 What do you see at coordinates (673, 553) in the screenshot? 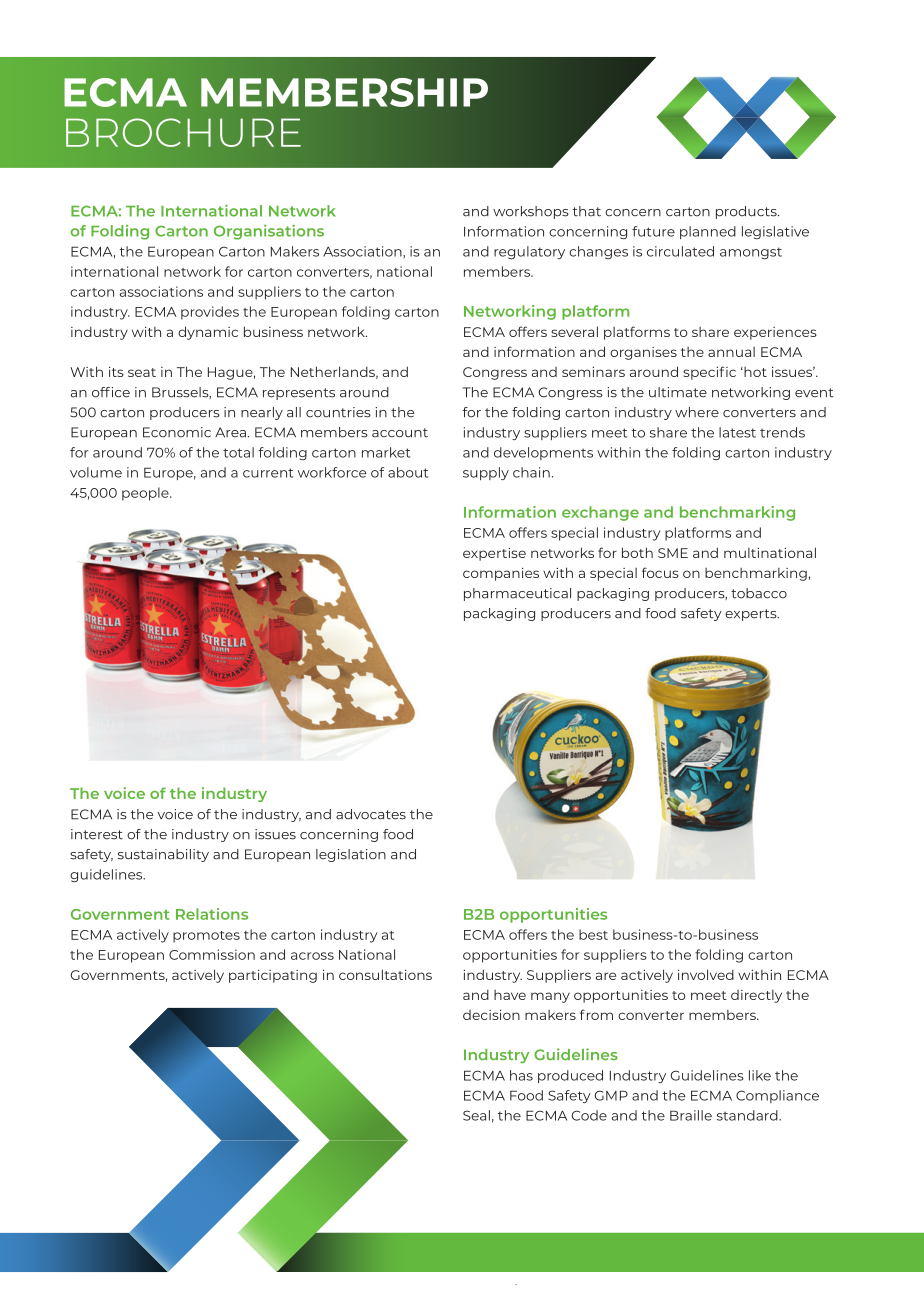
I see `SME` at bounding box center [673, 553].
